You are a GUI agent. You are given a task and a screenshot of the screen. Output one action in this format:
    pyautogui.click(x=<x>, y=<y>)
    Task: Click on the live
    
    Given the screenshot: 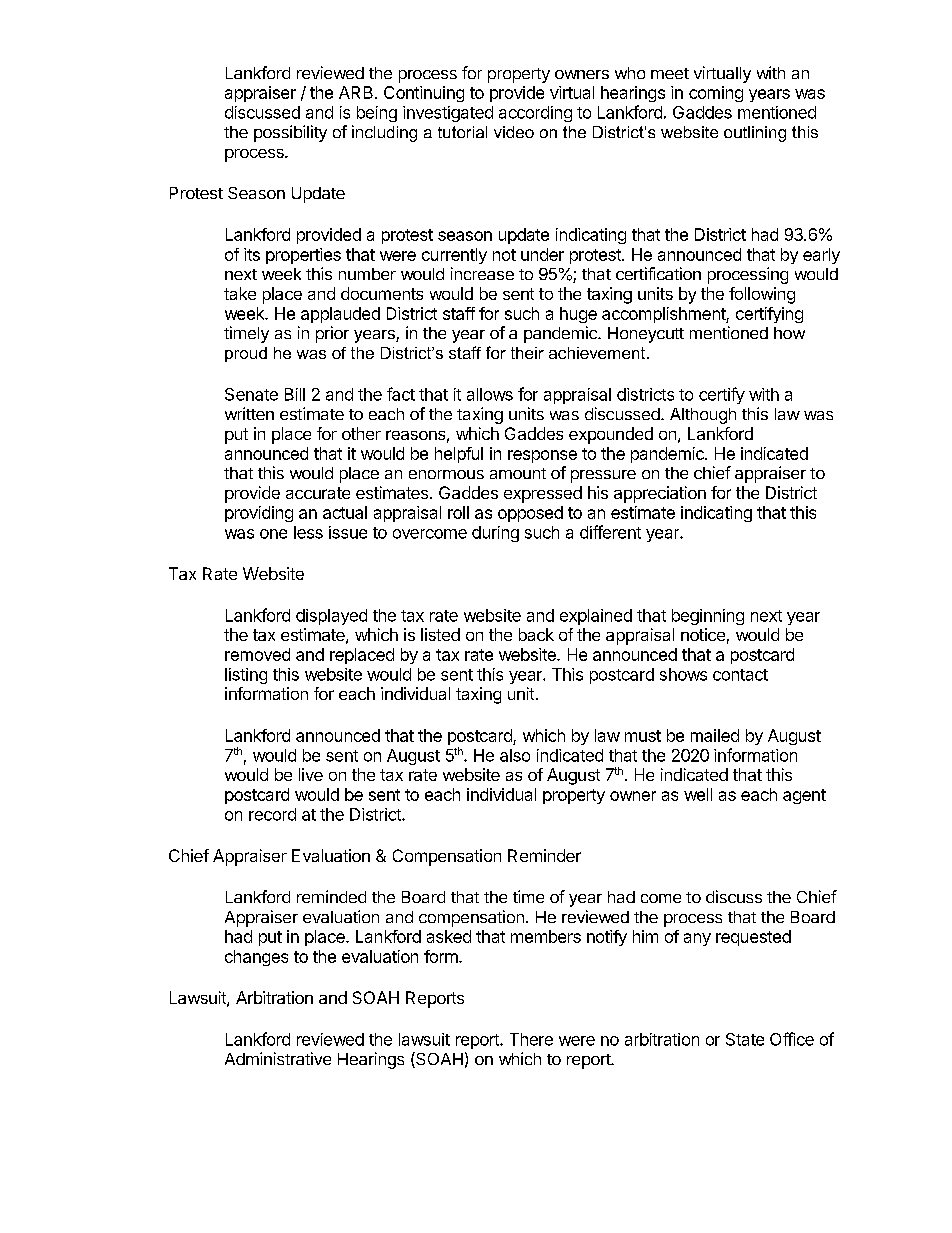 What is the action you would take?
    pyautogui.click(x=311, y=774)
